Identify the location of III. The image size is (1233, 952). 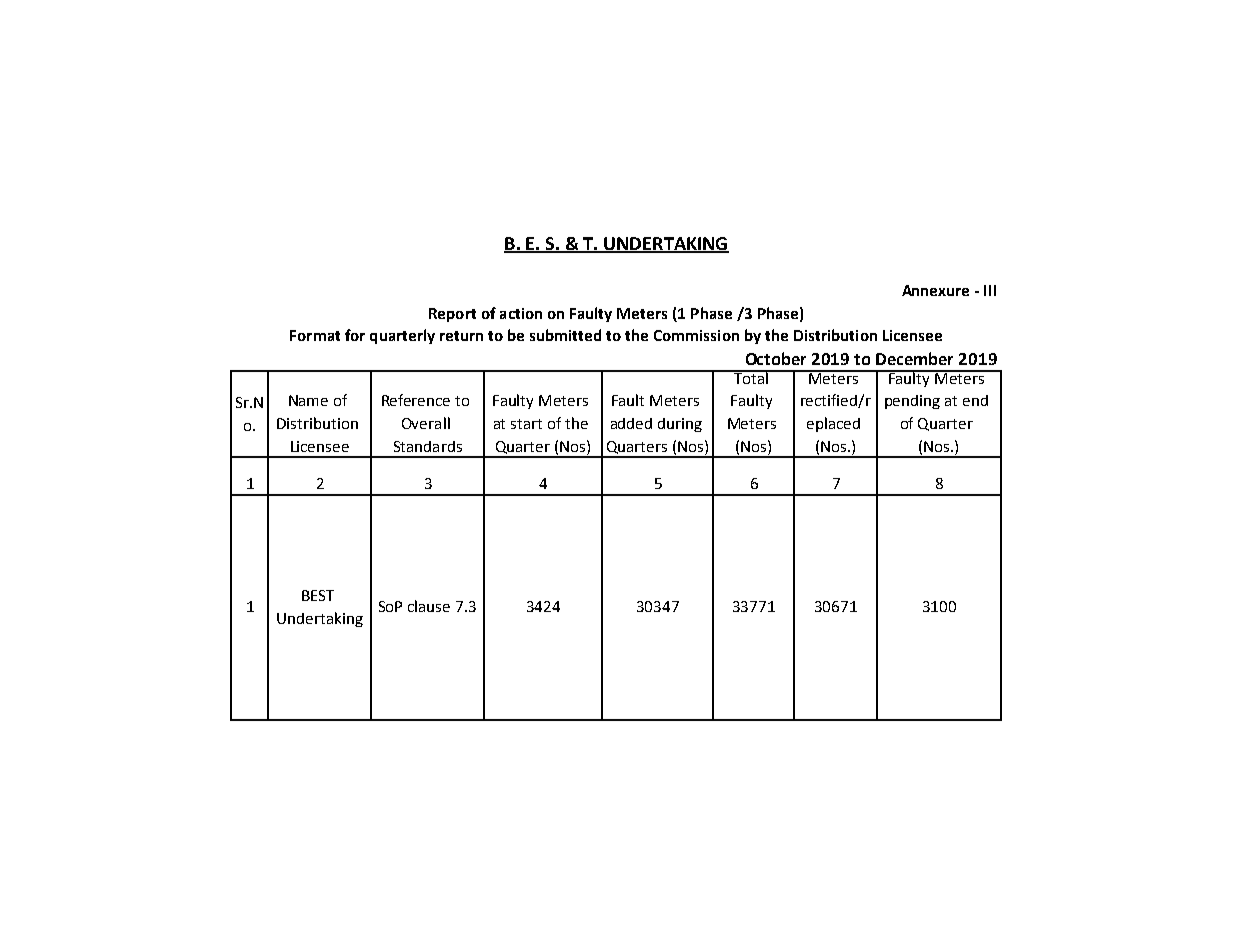
(990, 290).
